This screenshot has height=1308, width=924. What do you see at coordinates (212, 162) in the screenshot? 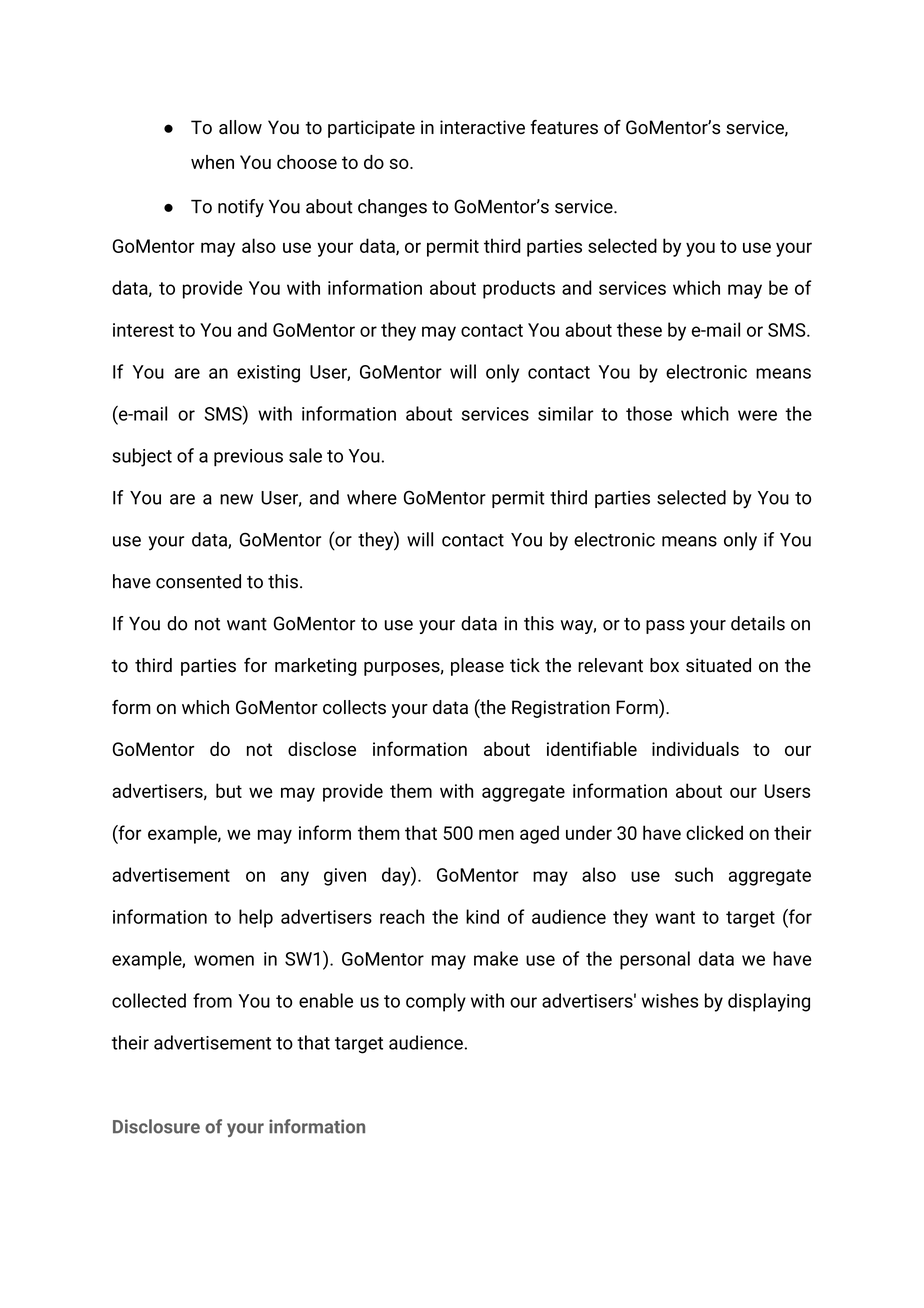
I see `when` at bounding box center [212, 162].
